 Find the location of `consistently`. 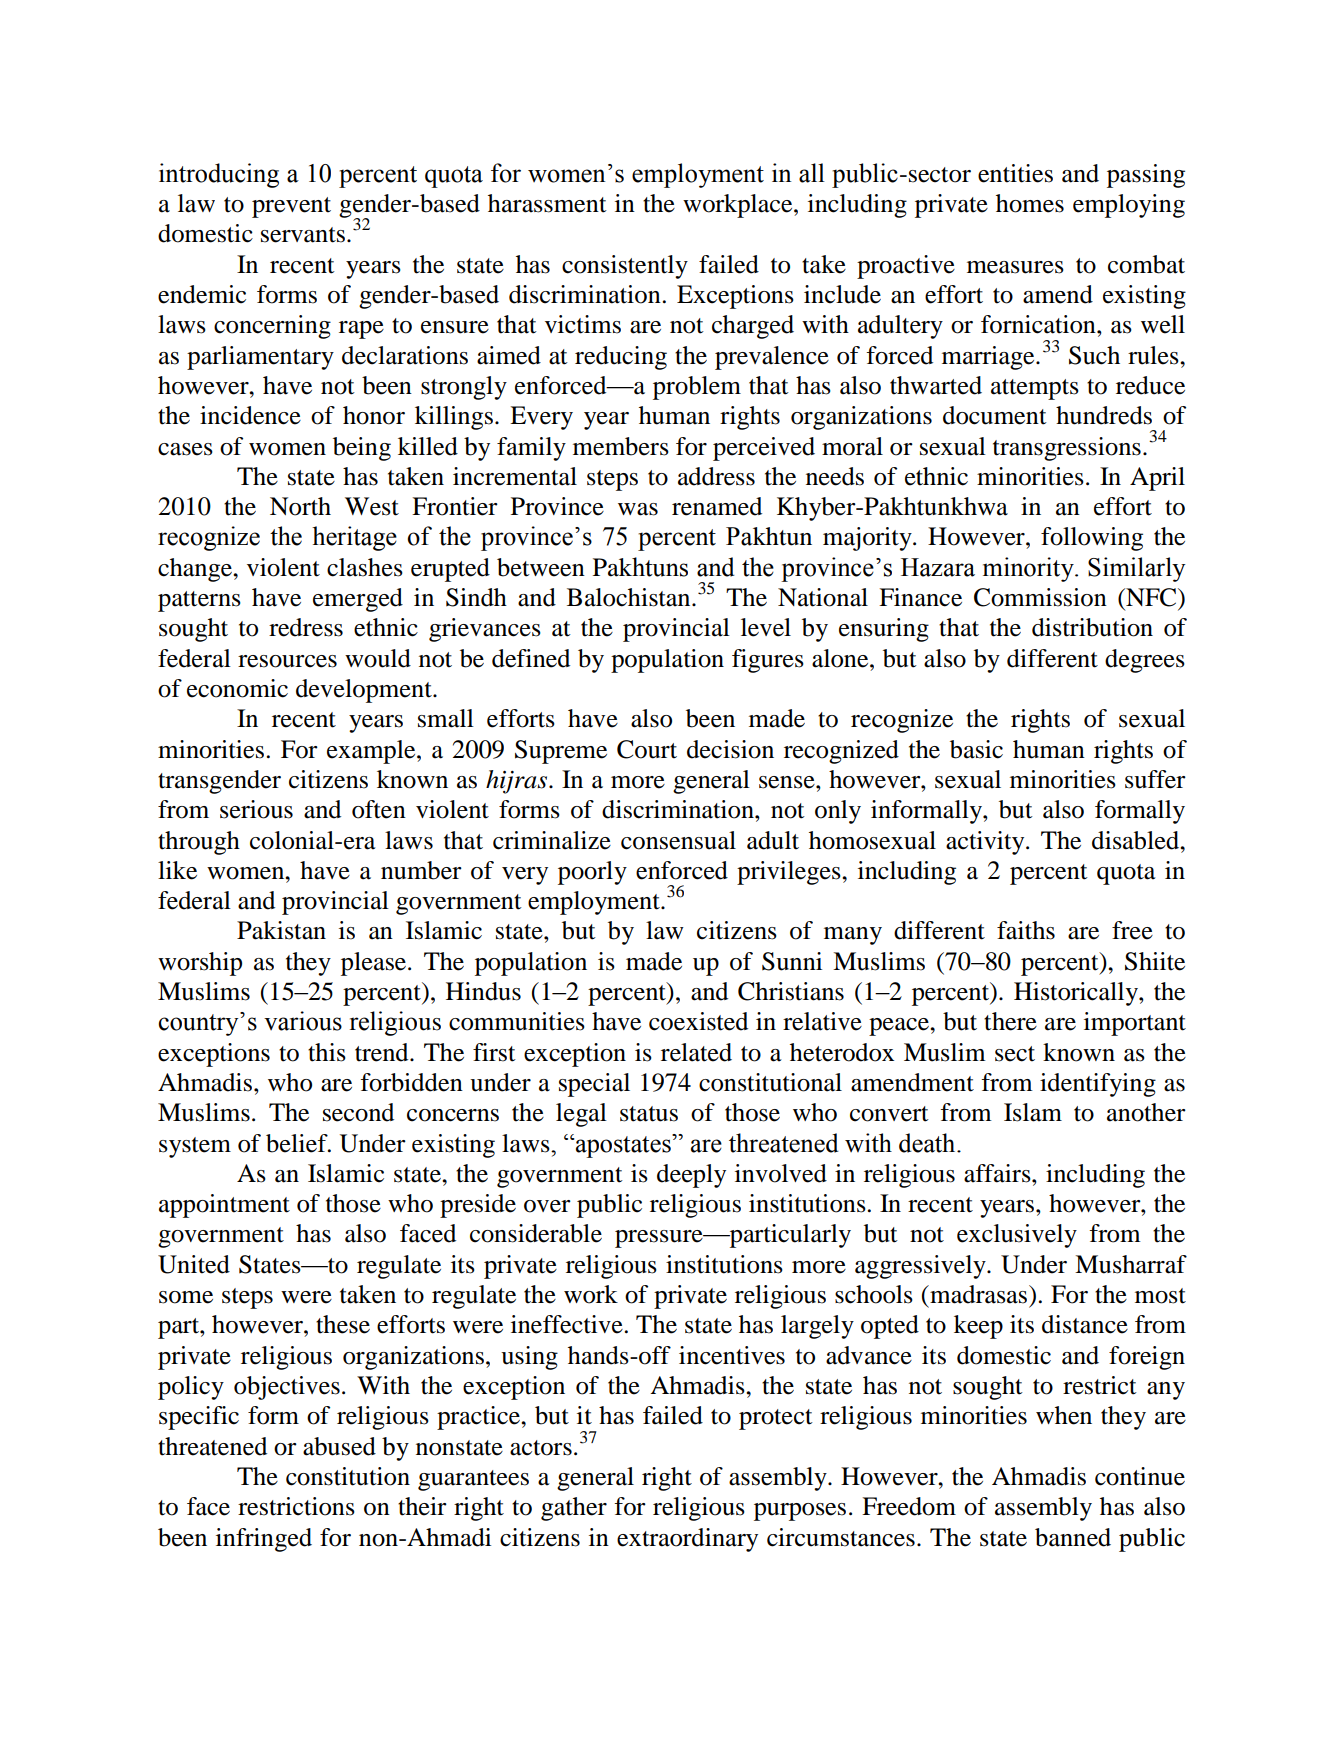

consistently is located at coordinates (625, 267).
